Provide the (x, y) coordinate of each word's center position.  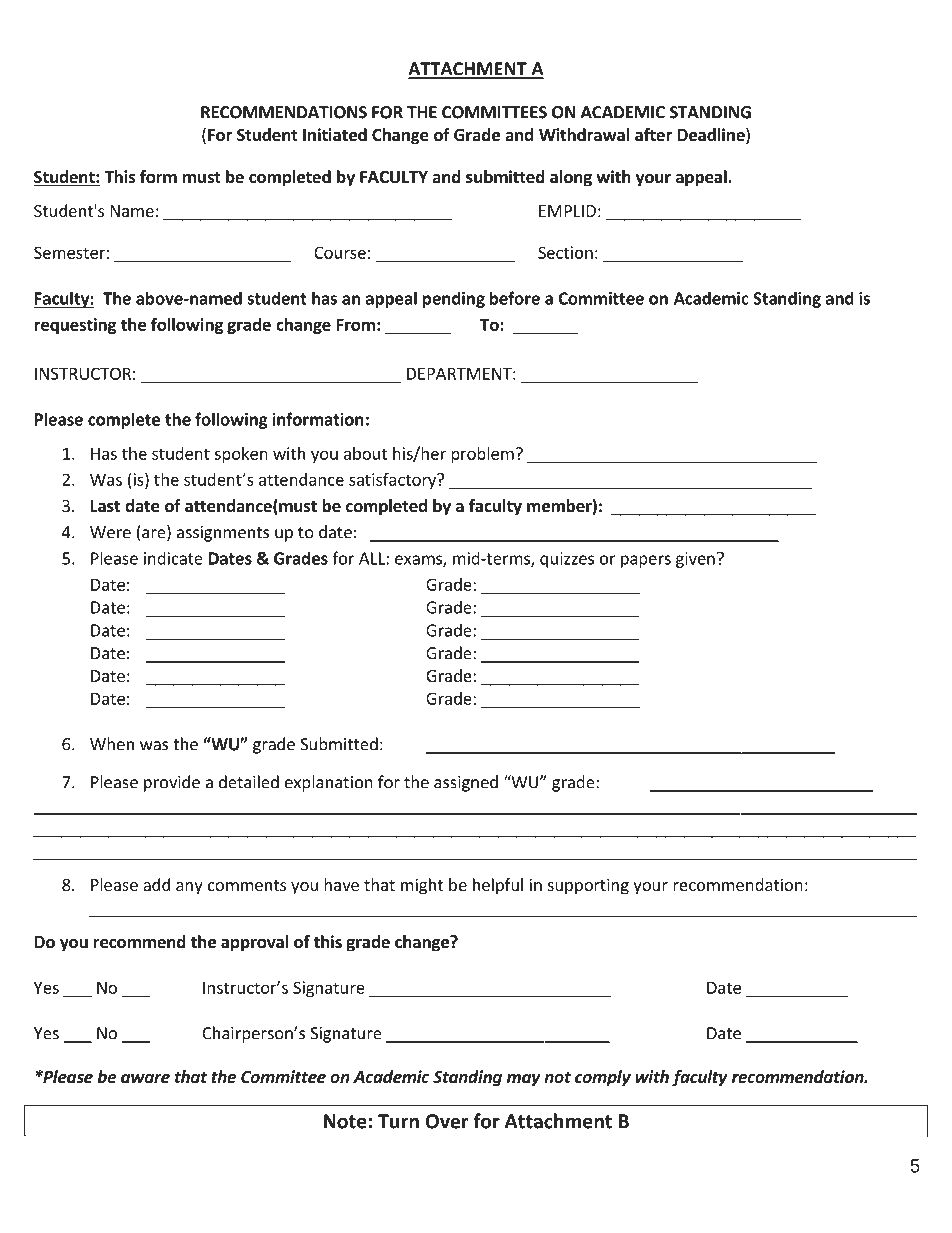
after (653, 135)
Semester (69, 252)
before (515, 298)
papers (646, 561)
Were (110, 532)
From (356, 324)
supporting (588, 886)
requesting (75, 326)
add (156, 884)
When (112, 744)
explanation (329, 783)
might (422, 886)
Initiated (335, 135)
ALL (372, 558)
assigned (466, 783)
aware (145, 1078)
